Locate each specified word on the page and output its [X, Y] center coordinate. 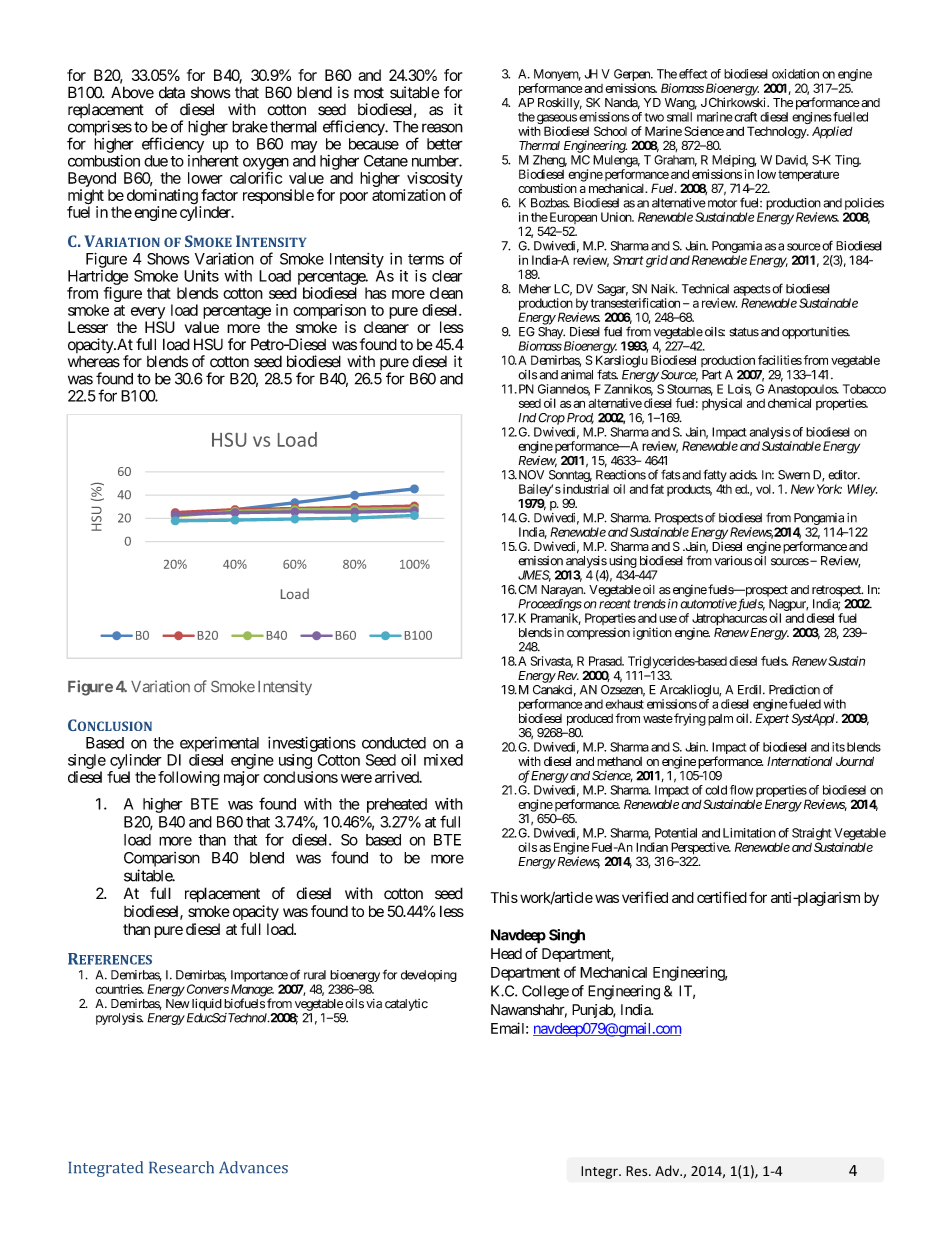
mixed [443, 760]
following [189, 778]
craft [744, 117]
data [172, 92]
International [799, 761]
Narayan [563, 591]
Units [201, 276]
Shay [551, 333]
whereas [94, 362]
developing [429, 976]
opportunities [815, 333]
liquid [207, 1004]
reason [442, 128]
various [733, 561]
